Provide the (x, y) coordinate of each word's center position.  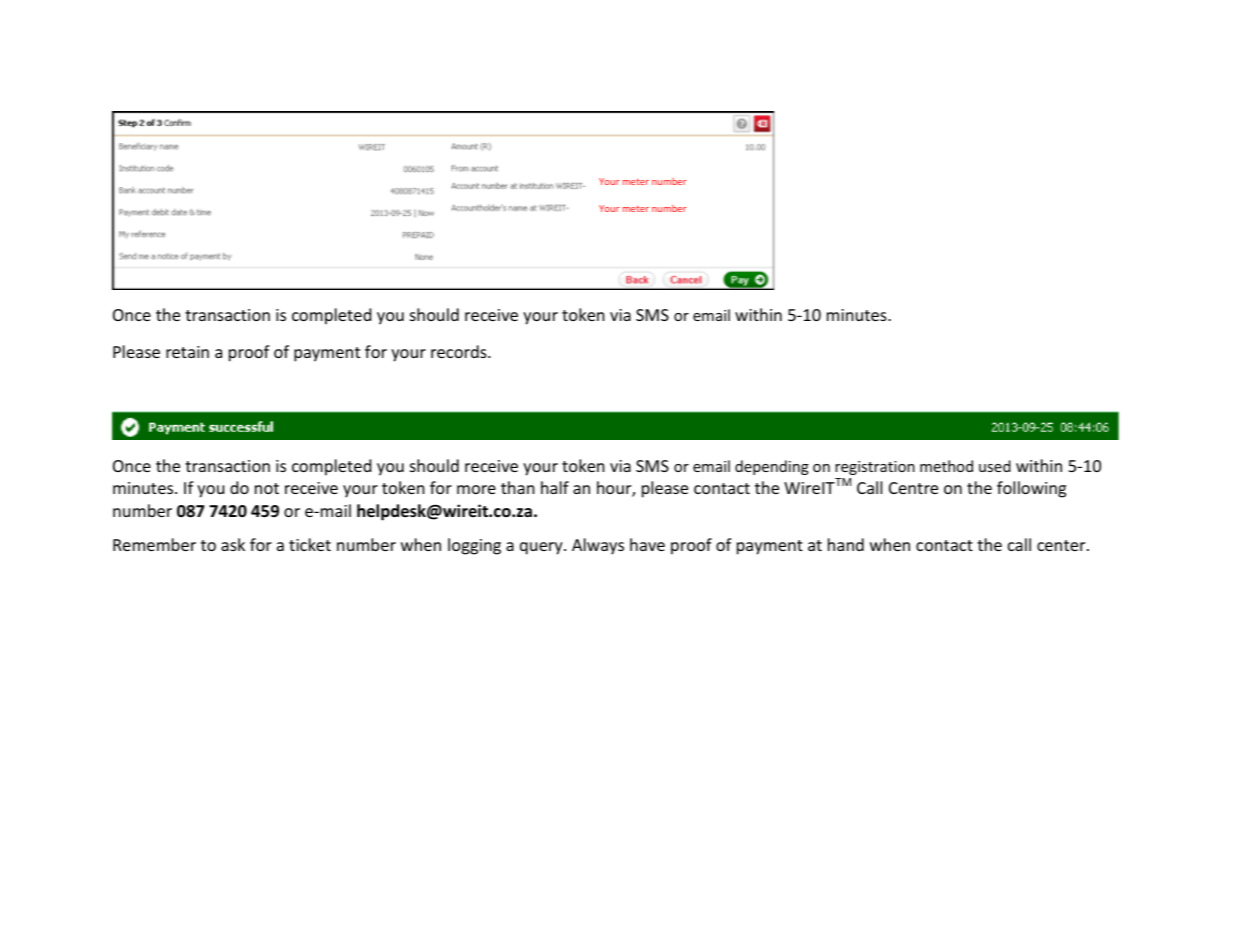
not (267, 488)
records (460, 351)
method (946, 466)
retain (187, 352)
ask (233, 544)
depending (772, 467)
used (995, 466)
